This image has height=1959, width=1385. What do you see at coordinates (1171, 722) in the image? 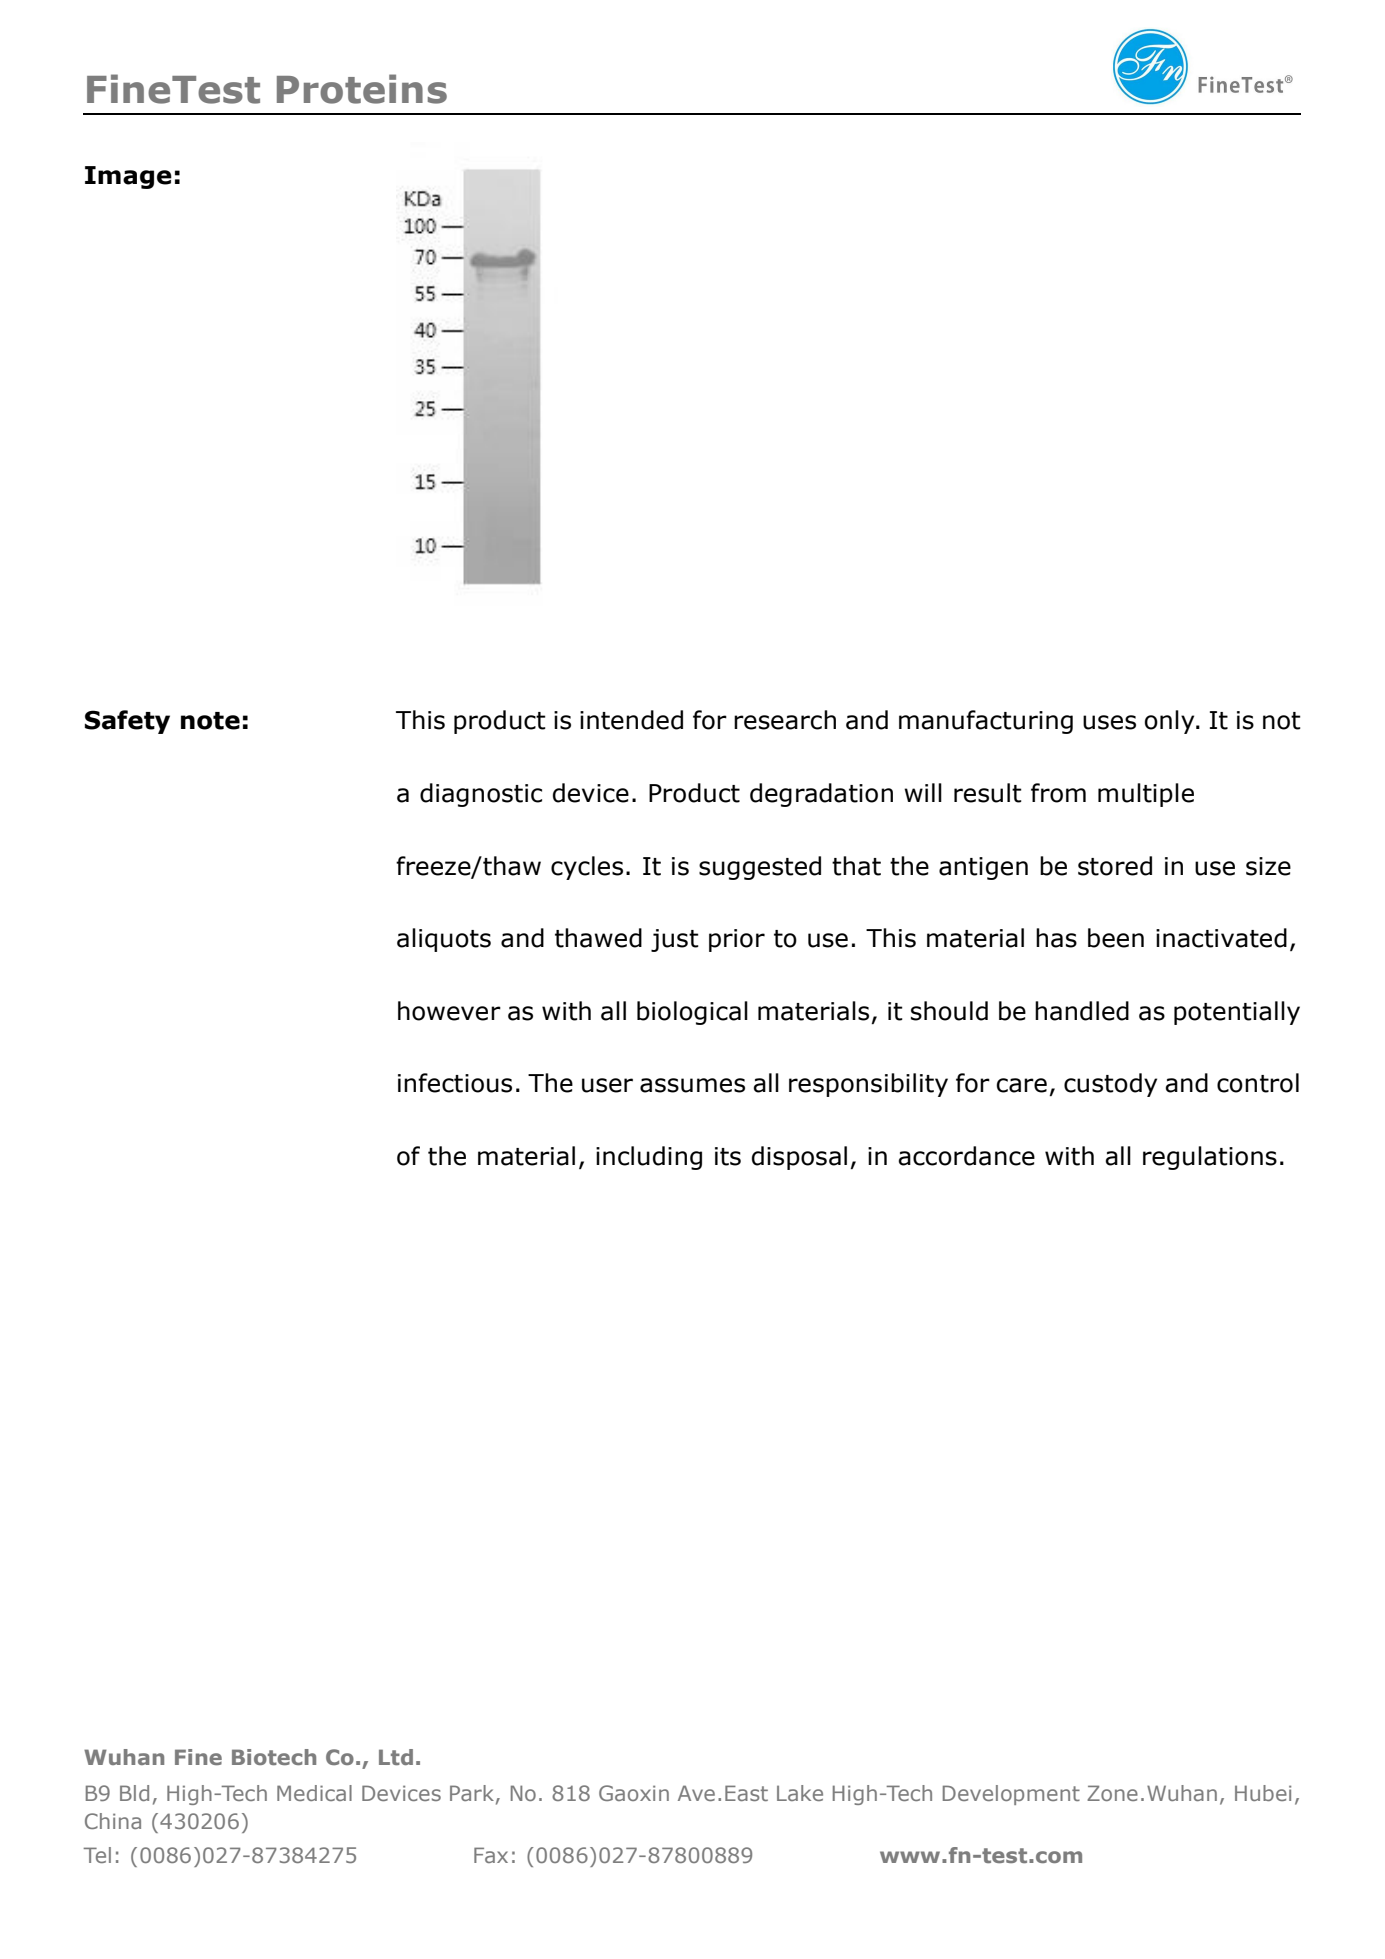
I see `only` at bounding box center [1171, 722].
